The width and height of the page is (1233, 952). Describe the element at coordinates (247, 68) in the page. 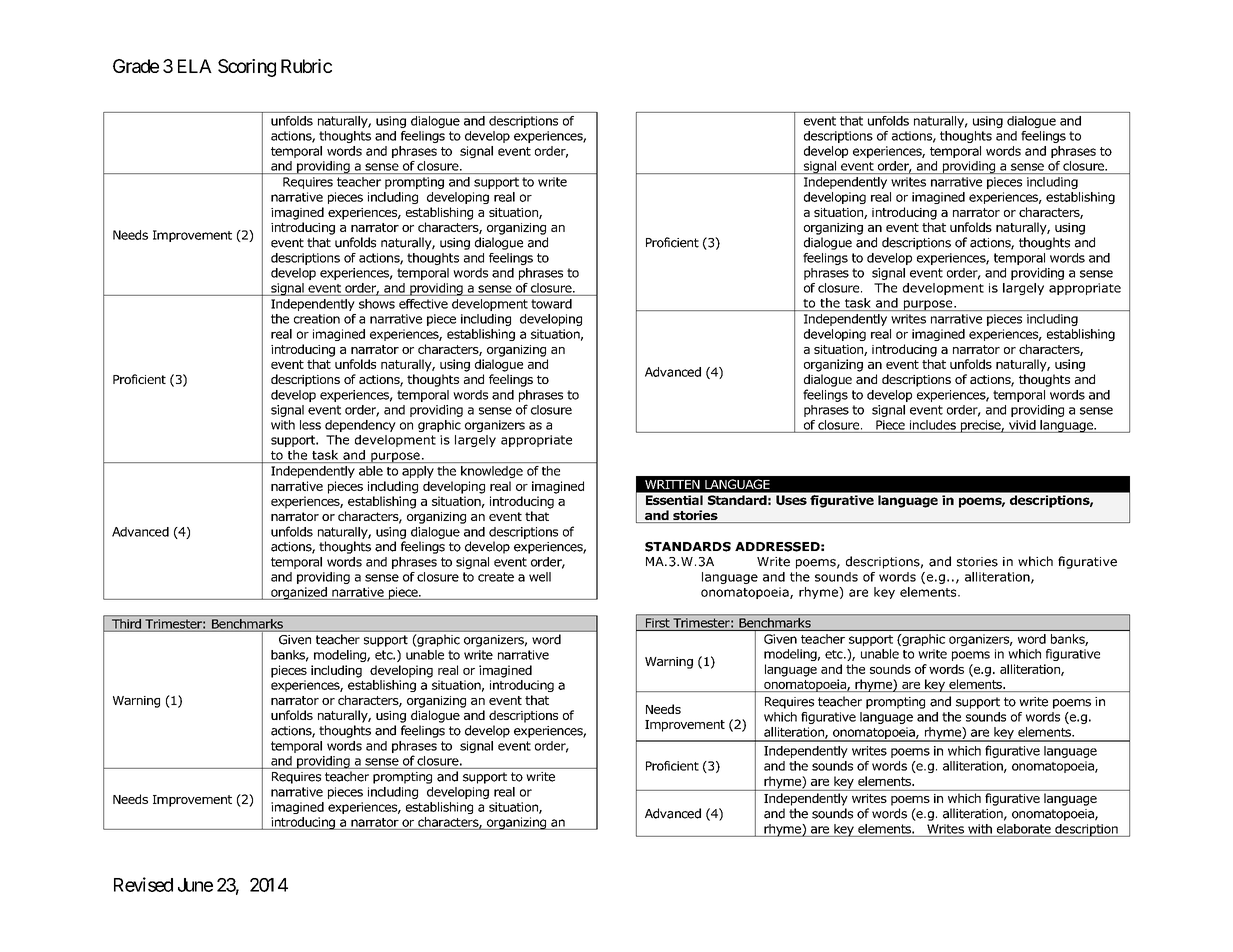

I see `Scoring` at that location.
